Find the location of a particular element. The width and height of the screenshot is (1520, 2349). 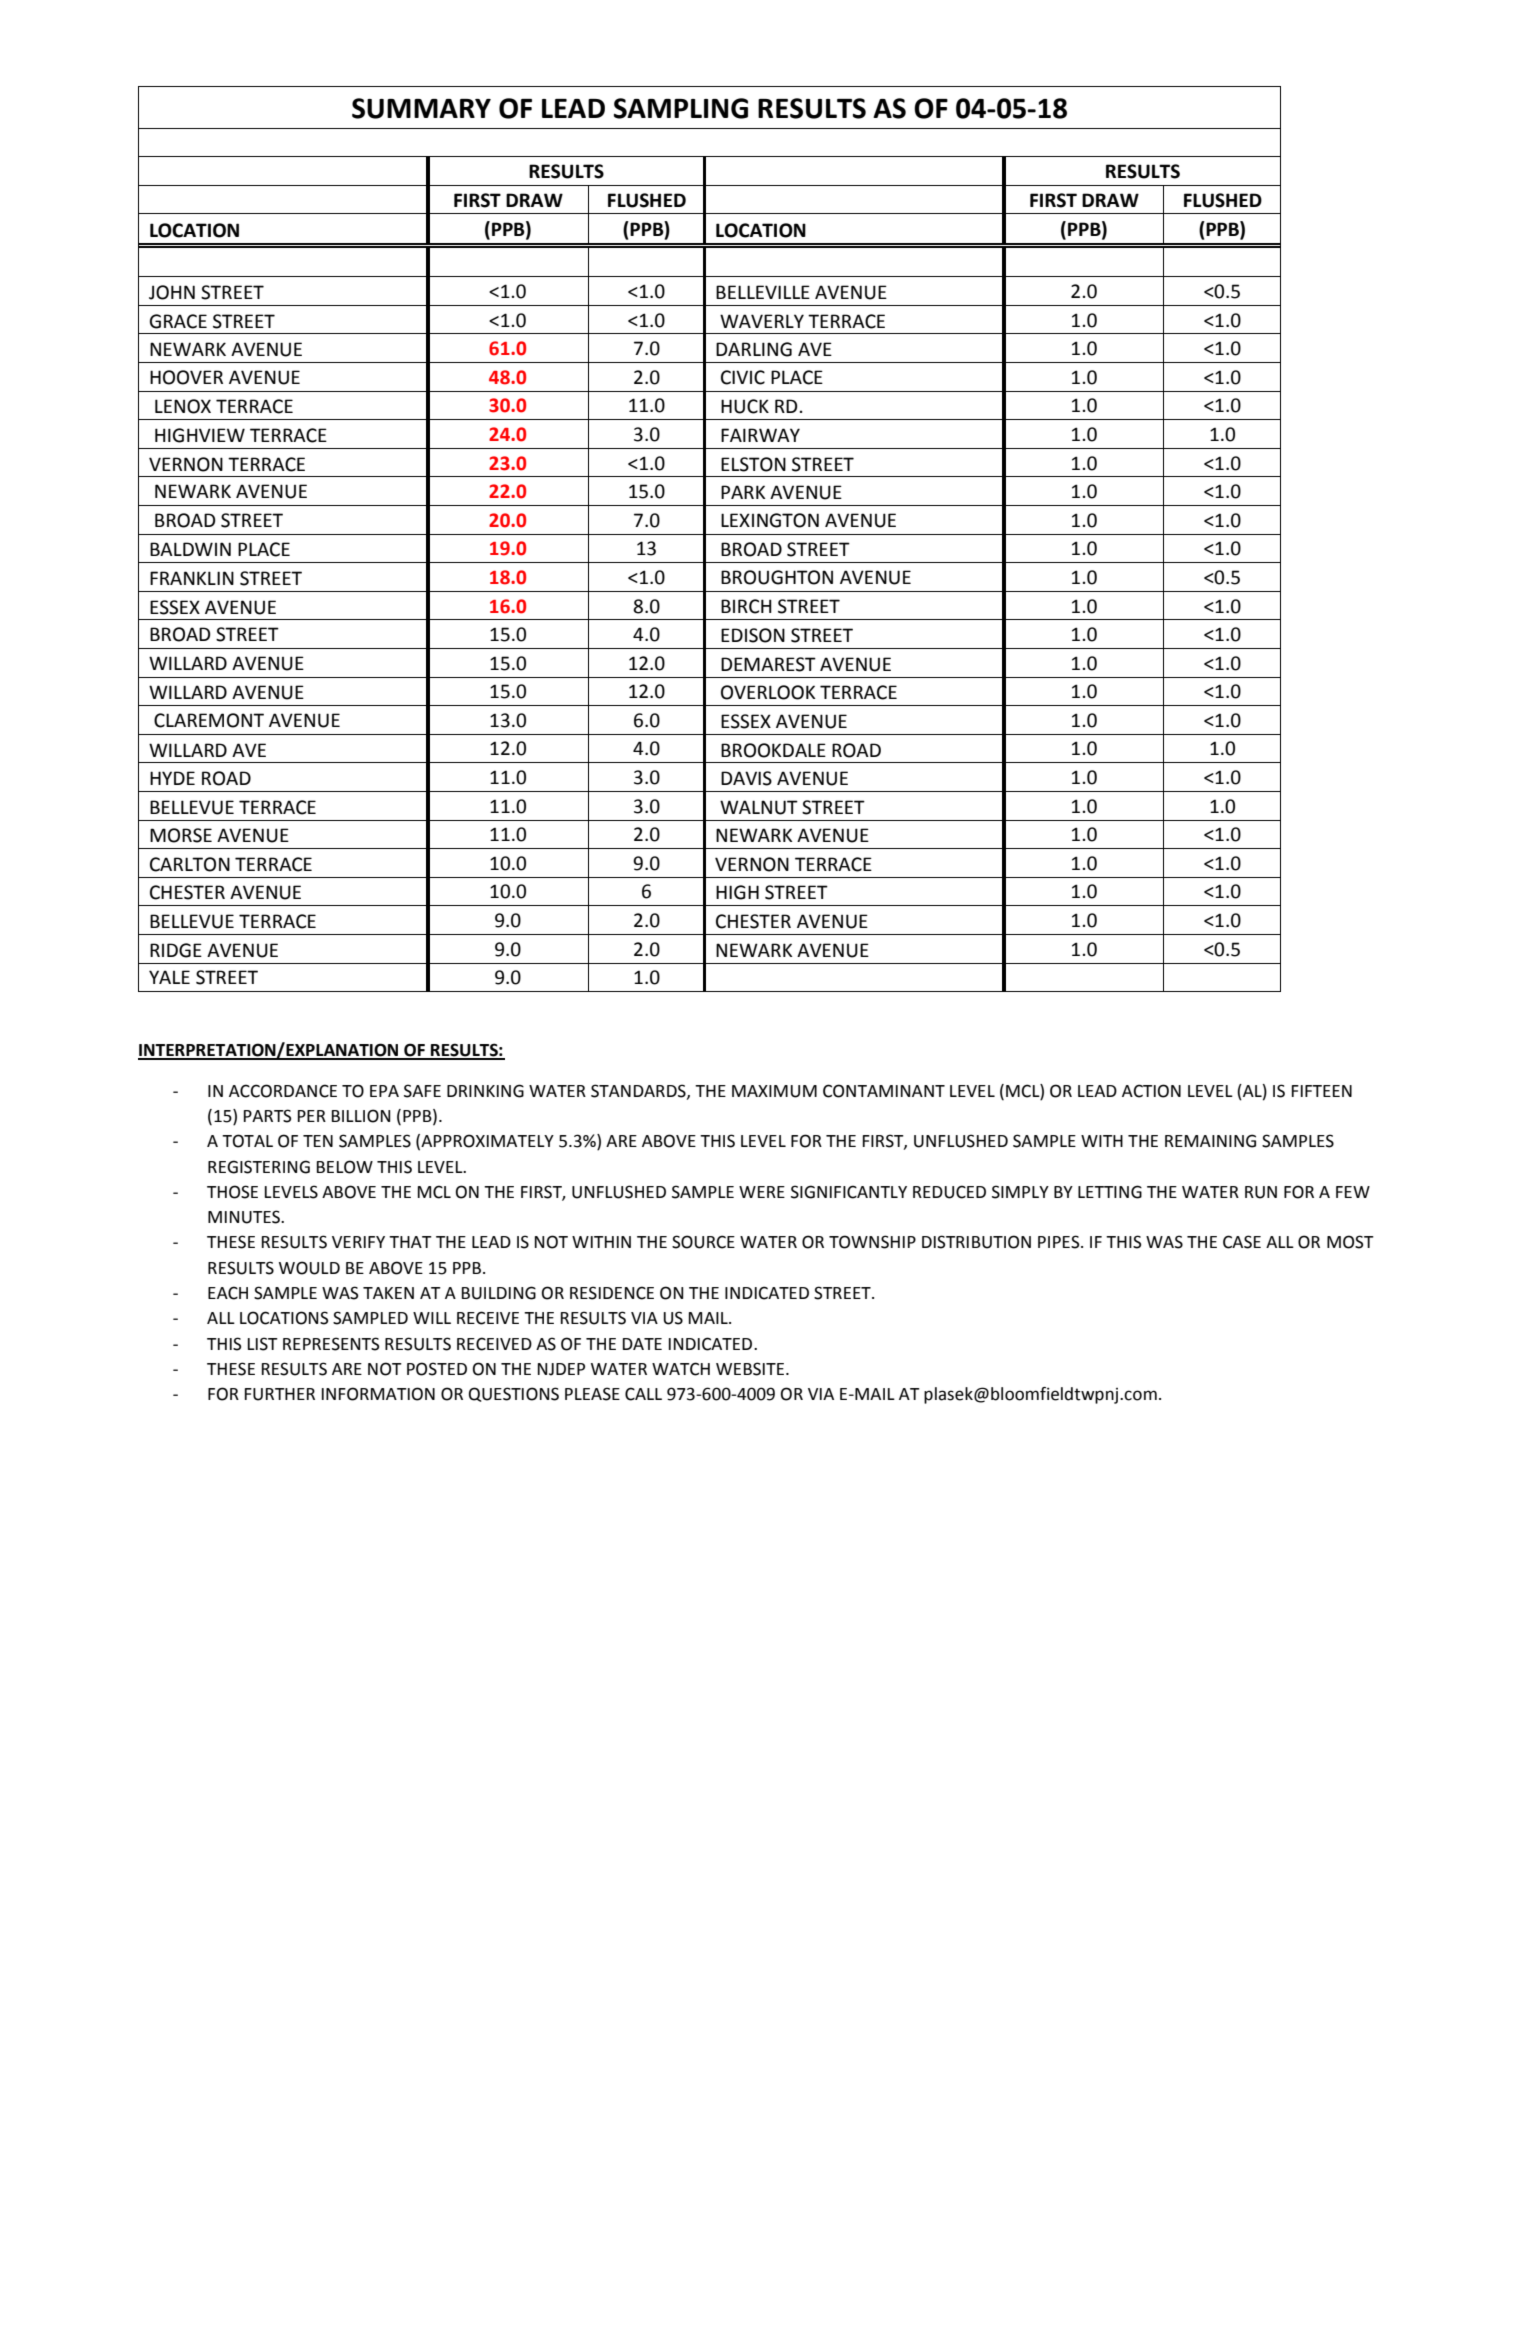

SAMPLING is located at coordinates (681, 108).
